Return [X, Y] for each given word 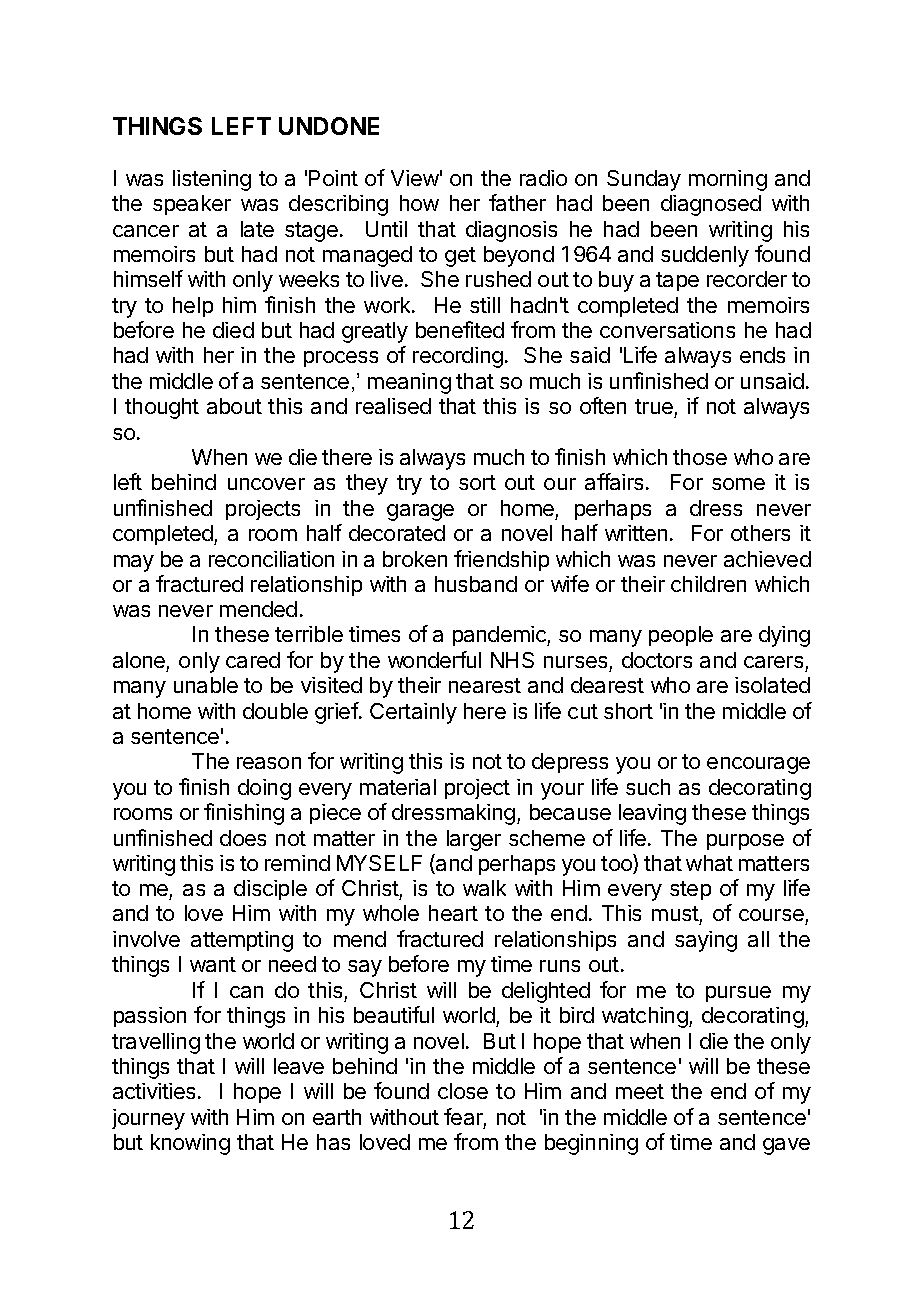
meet [640, 1091]
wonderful [434, 659]
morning [728, 180]
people [681, 636]
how [419, 203]
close [463, 1091]
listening [212, 180]
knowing [190, 1144]
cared [253, 660]
